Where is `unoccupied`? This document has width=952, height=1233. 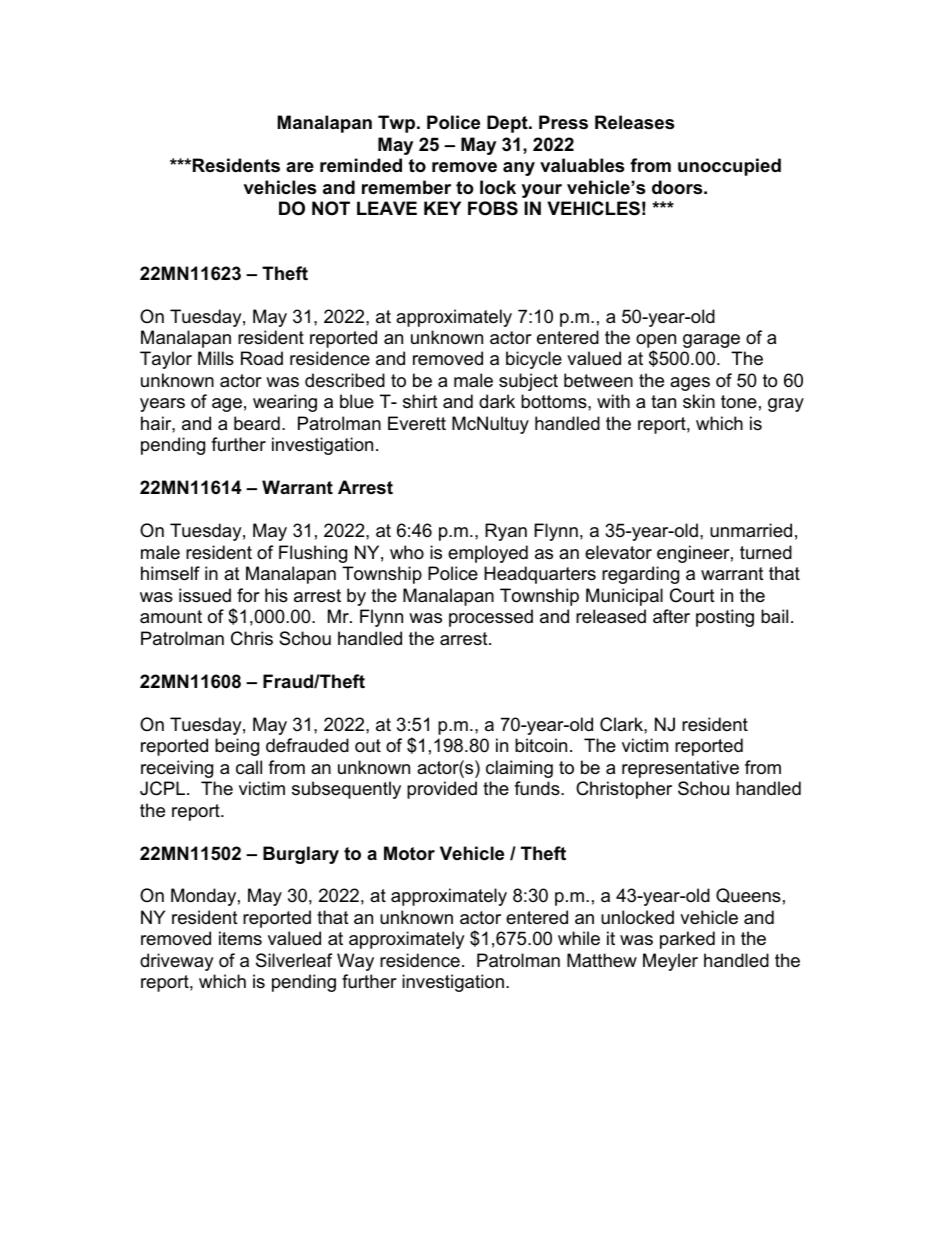
unoccupied is located at coordinates (729, 167).
